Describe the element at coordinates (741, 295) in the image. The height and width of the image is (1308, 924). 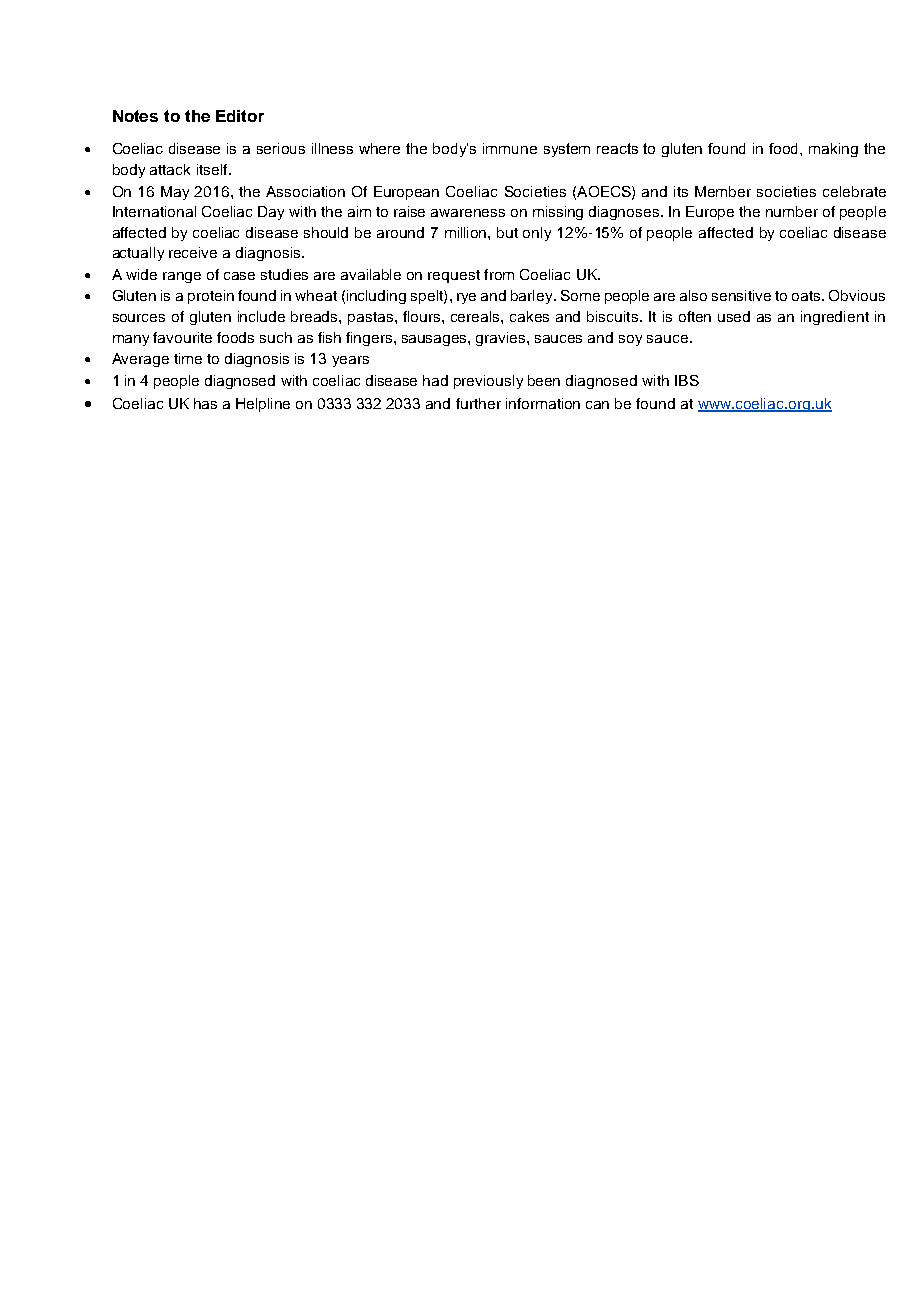
I see `sensitive` at that location.
